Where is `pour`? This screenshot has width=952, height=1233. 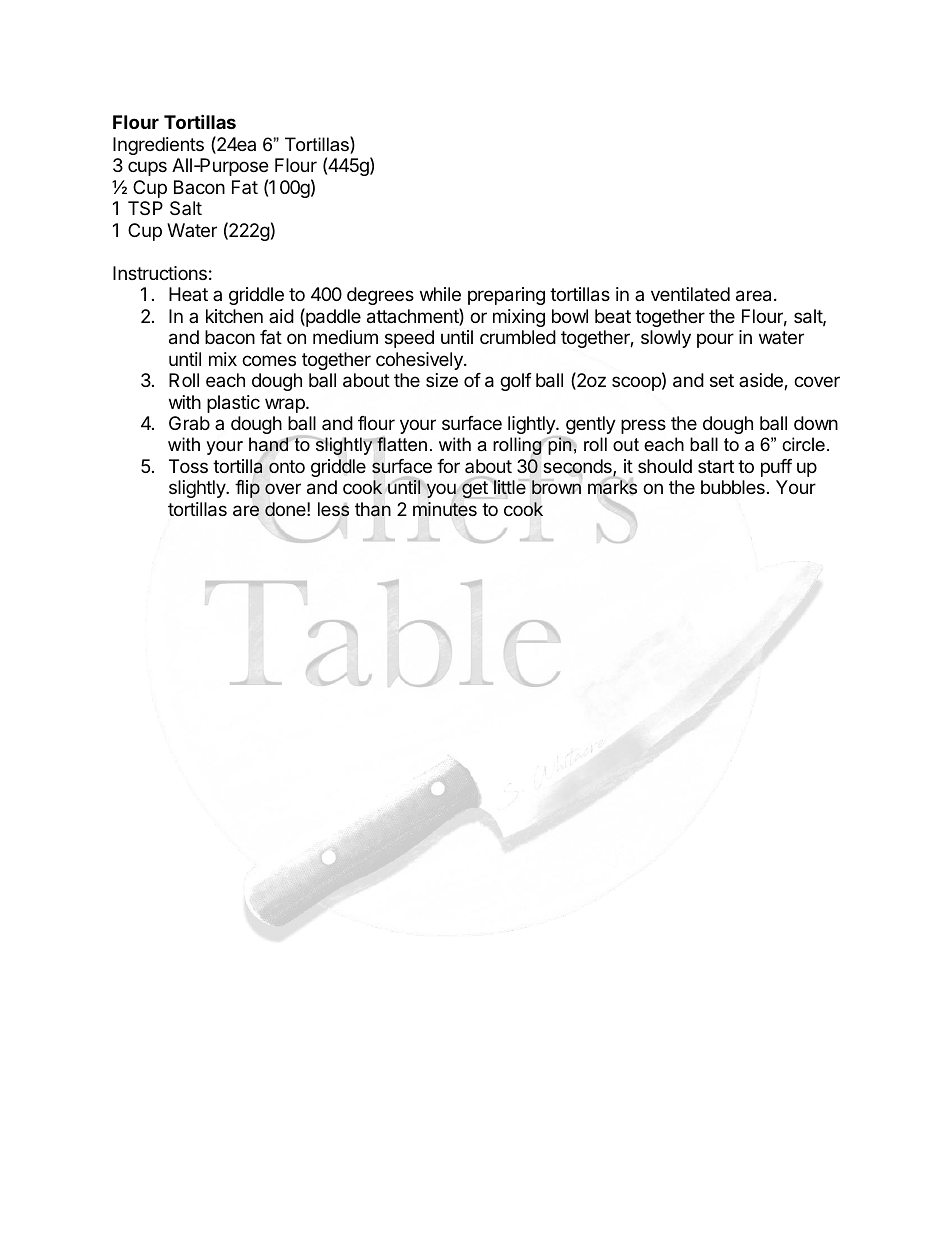
pour is located at coordinates (715, 340).
